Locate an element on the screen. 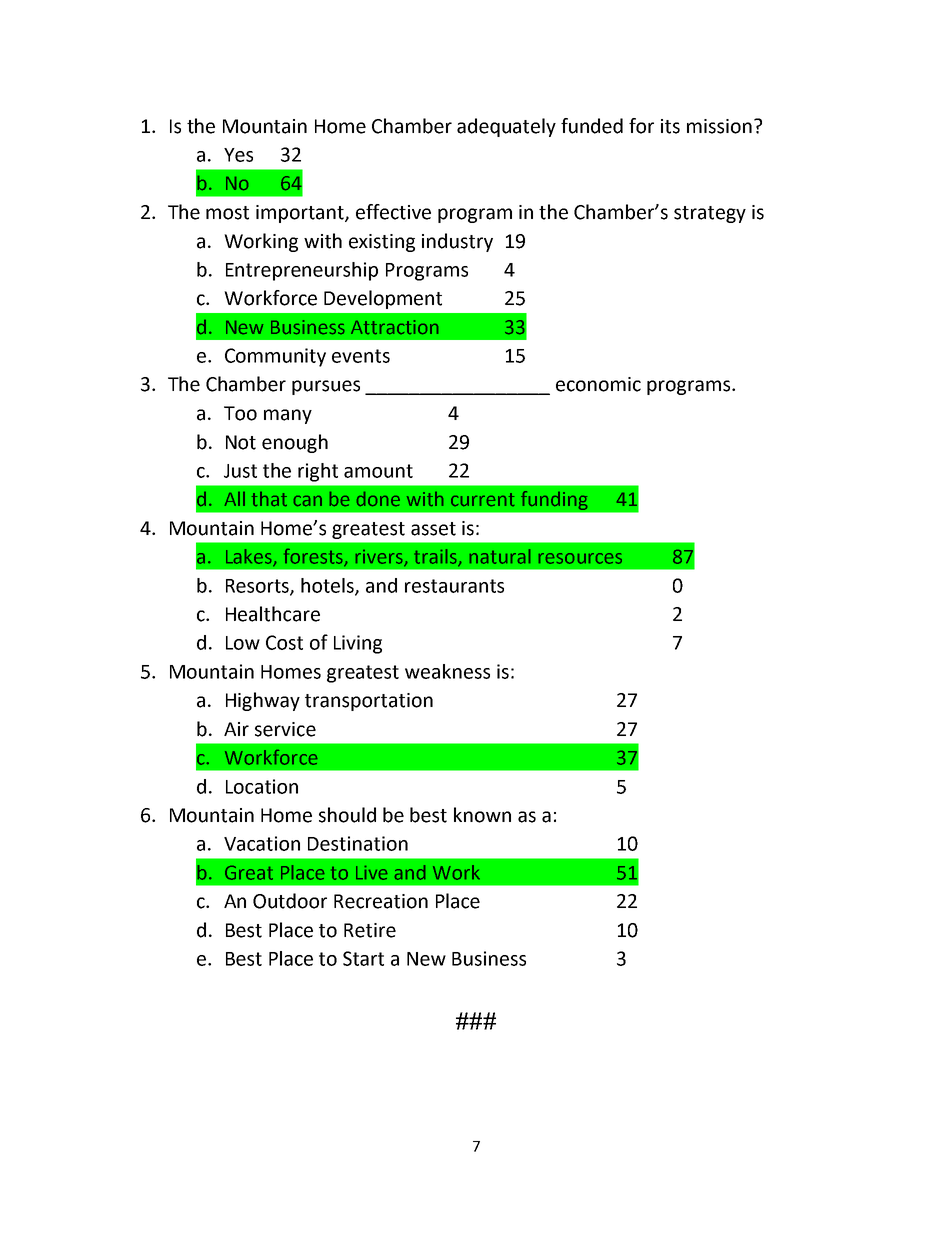 The image size is (952, 1233). Outdoor is located at coordinates (290, 901).
